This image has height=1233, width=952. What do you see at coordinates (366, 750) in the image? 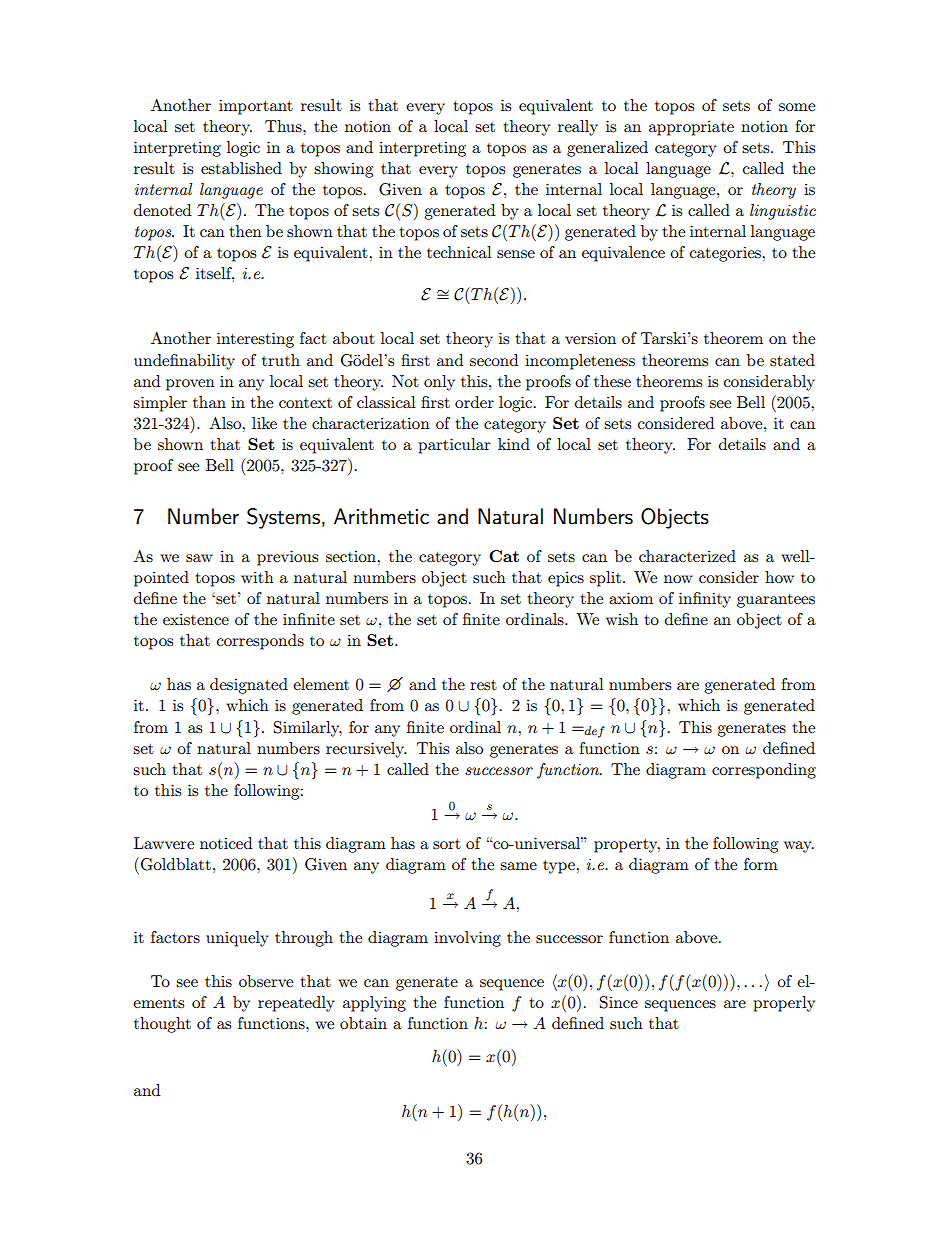
I see `recursively` at bounding box center [366, 750].
